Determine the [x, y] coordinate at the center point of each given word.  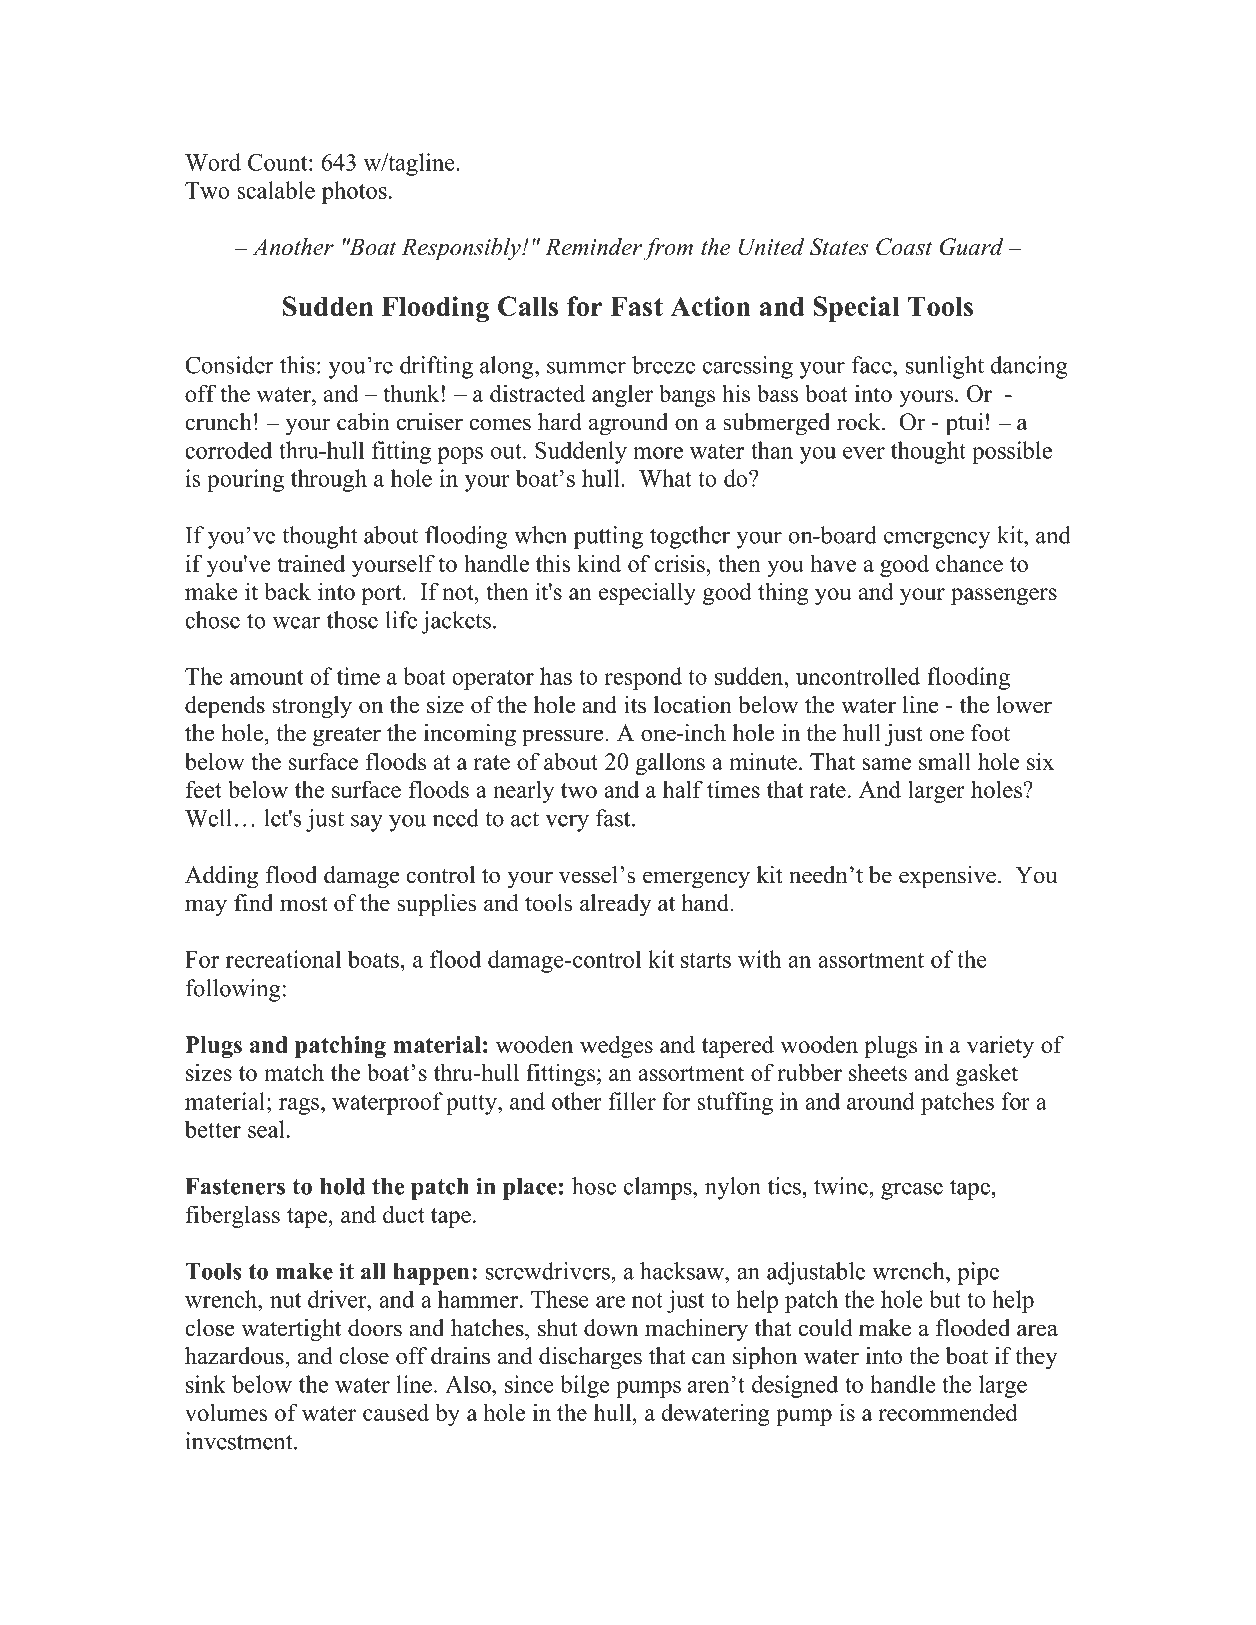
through [329, 480]
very [567, 823]
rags [299, 1106]
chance [969, 563]
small [945, 761]
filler [632, 1101]
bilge [584, 1386]
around [881, 1101]
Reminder [593, 247]
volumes [226, 1412]
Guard [971, 247]
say [367, 823]
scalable [276, 190]
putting [608, 537]
